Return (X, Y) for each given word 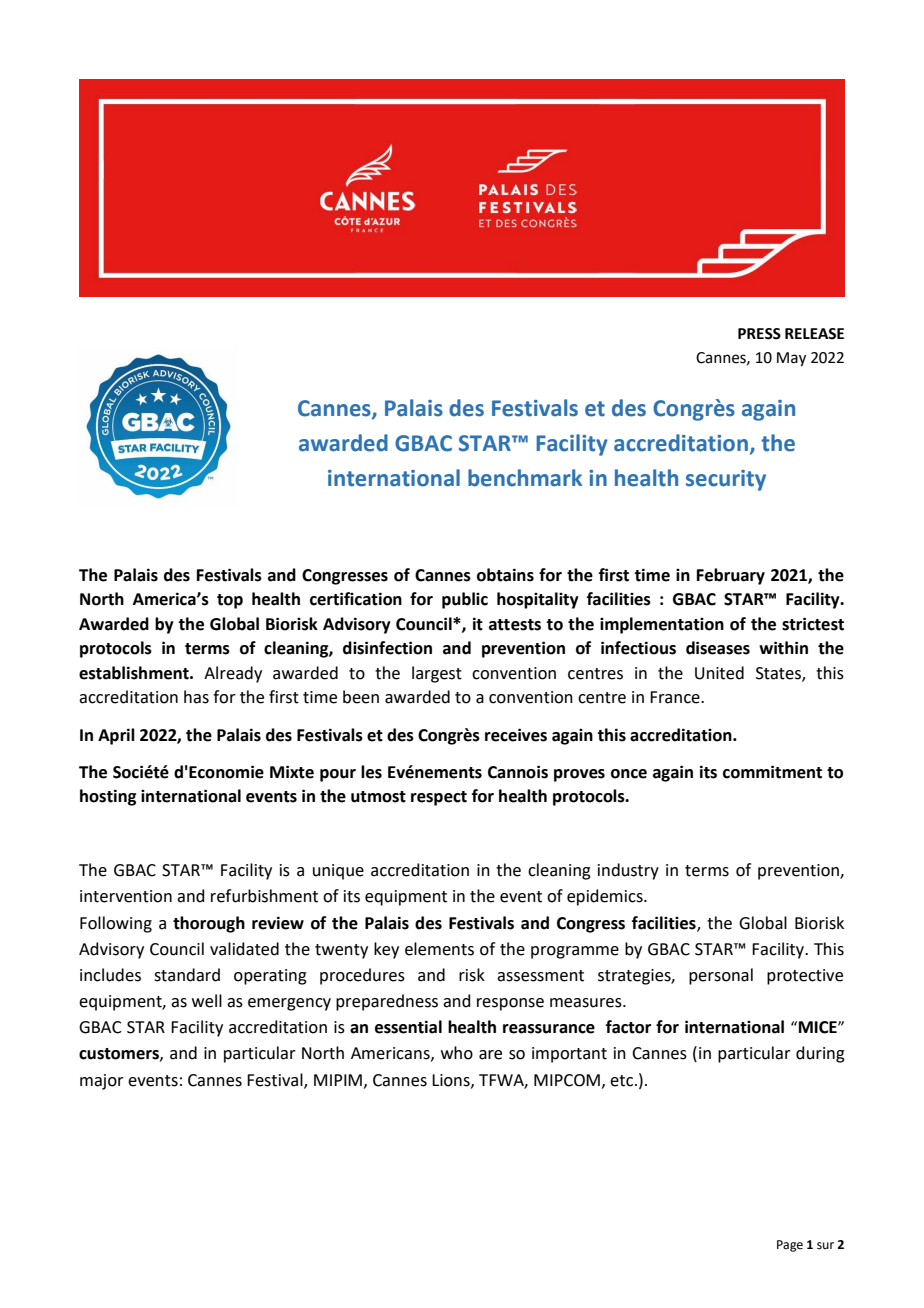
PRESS (759, 334)
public (465, 600)
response (510, 1004)
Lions (452, 1081)
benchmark (525, 478)
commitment (772, 772)
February (731, 576)
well (207, 1001)
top (230, 601)
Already (233, 674)
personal (721, 976)
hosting (108, 797)
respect (439, 798)
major (102, 1082)
